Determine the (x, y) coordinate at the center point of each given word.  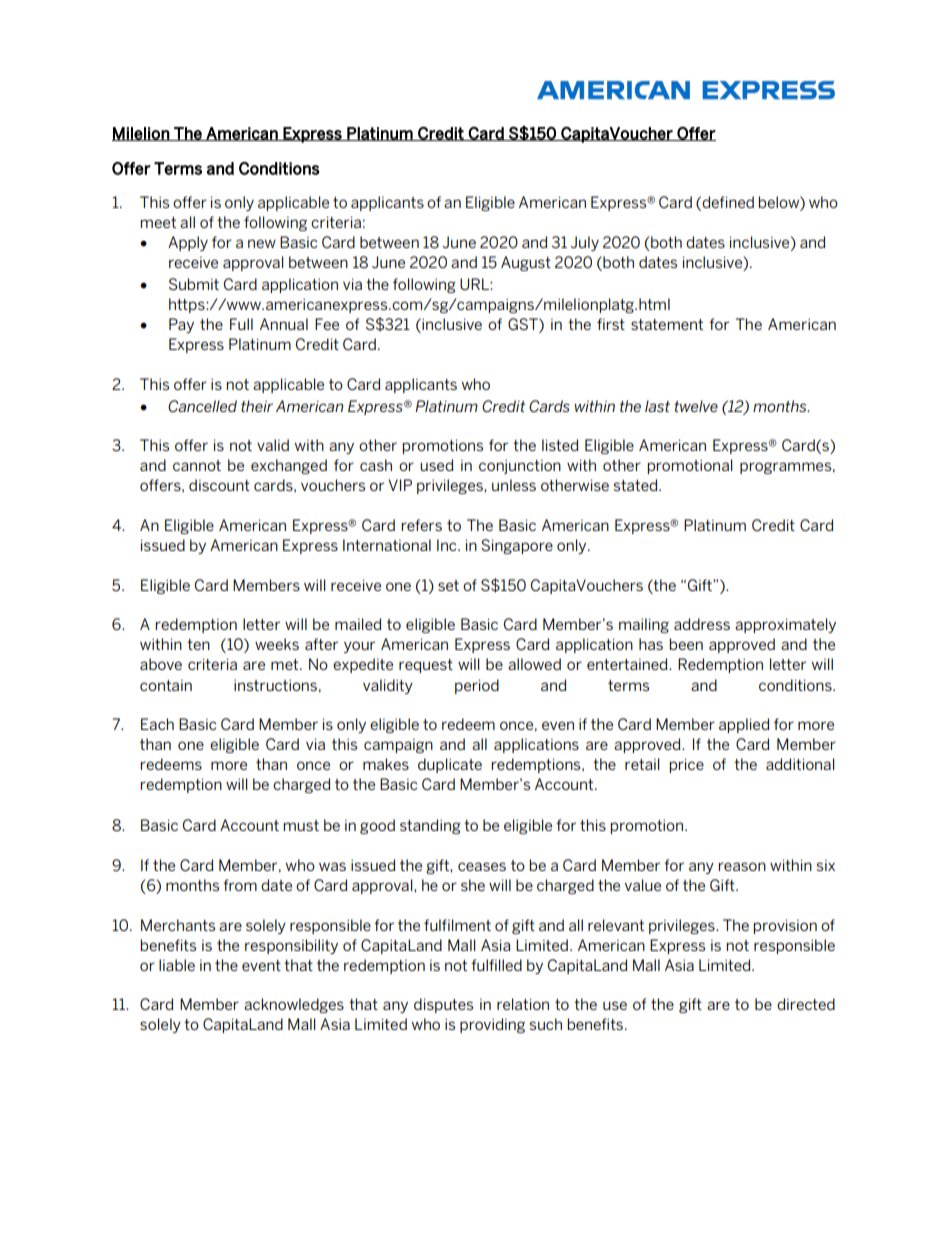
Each (157, 724)
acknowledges (294, 1005)
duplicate (450, 765)
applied (744, 725)
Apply (188, 243)
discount (219, 485)
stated (637, 485)
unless (514, 485)
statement (667, 324)
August (526, 263)
